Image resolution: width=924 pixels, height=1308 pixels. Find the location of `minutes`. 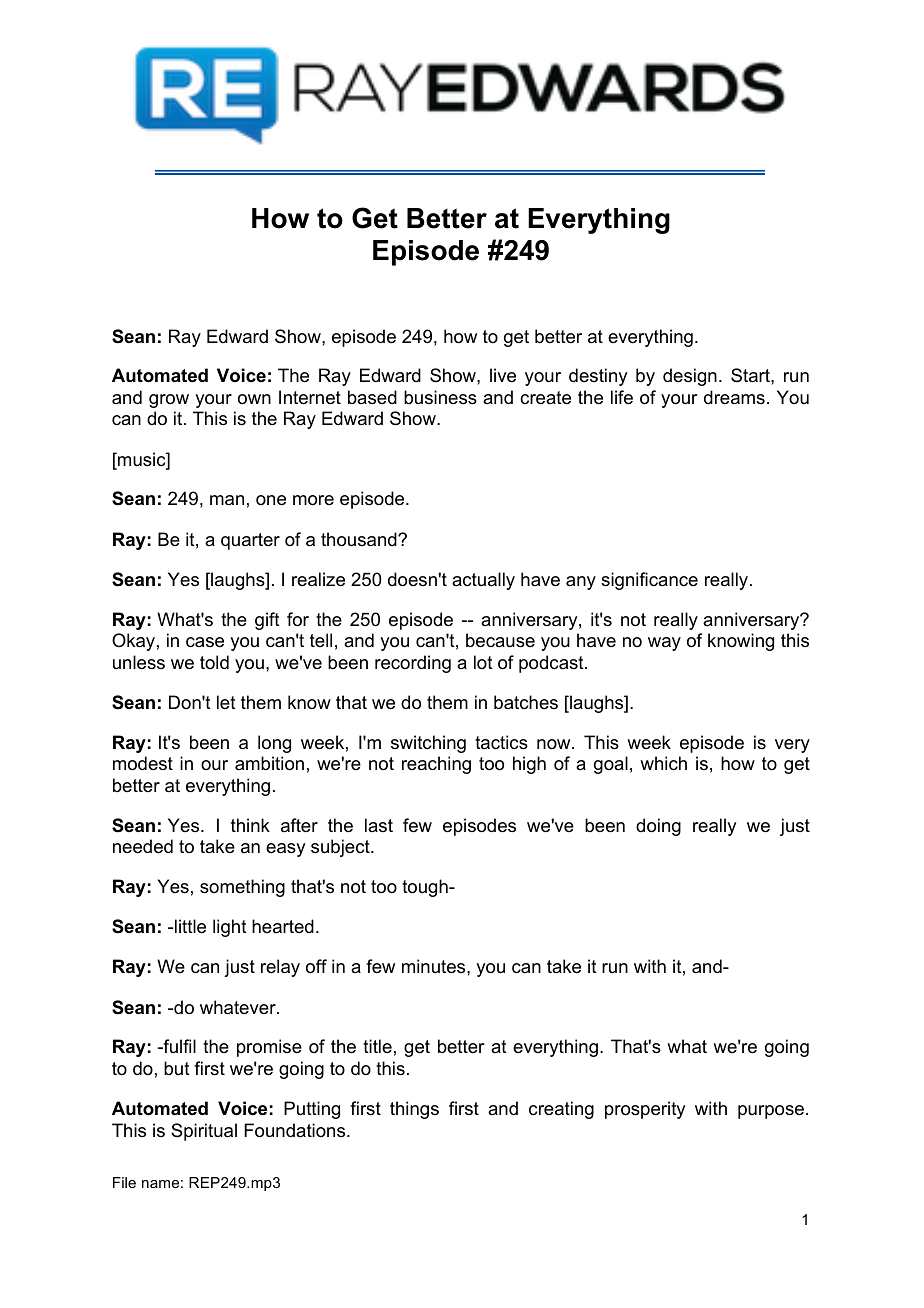

minutes is located at coordinates (435, 966).
